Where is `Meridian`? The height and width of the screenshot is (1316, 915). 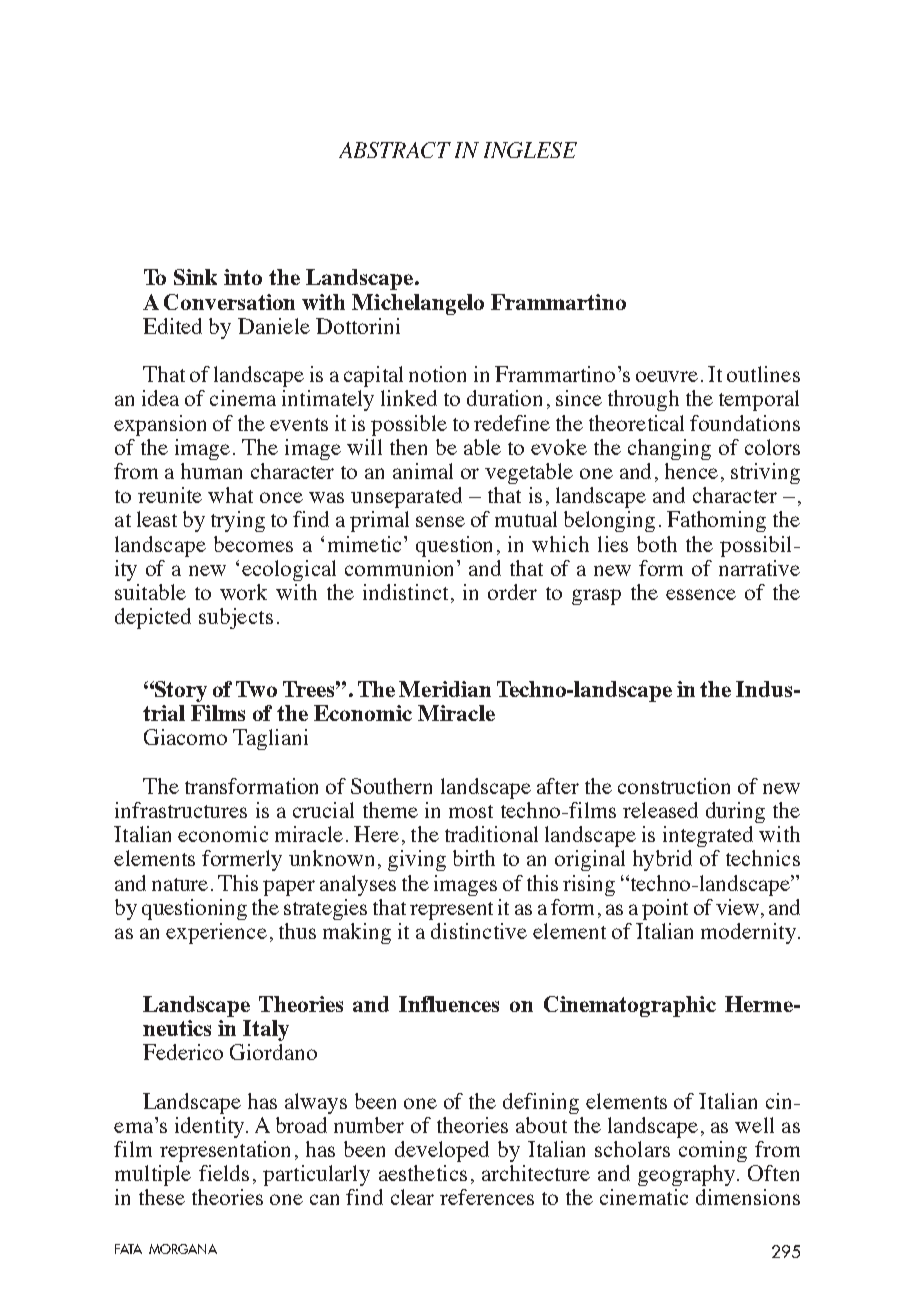 Meridian is located at coordinates (445, 689).
